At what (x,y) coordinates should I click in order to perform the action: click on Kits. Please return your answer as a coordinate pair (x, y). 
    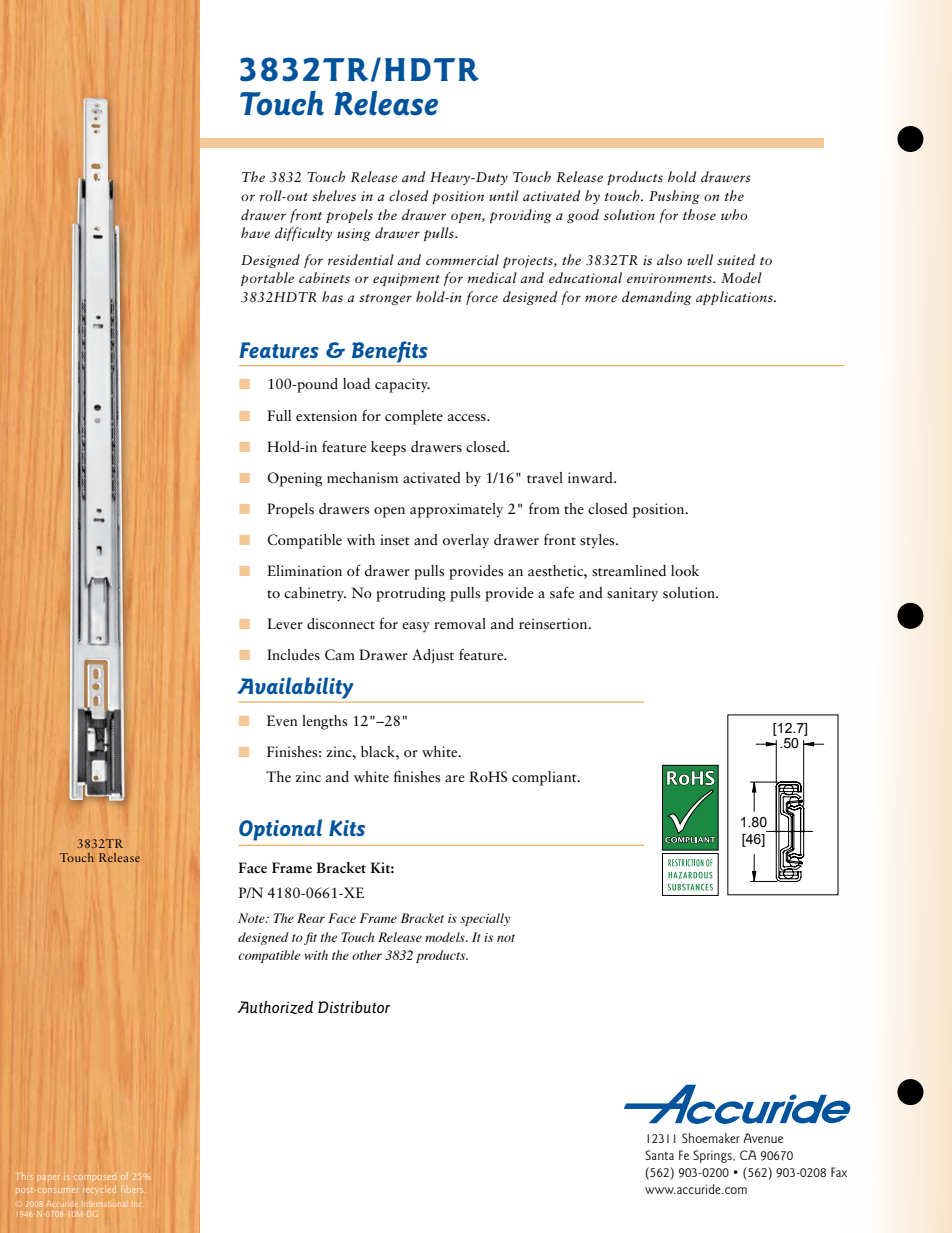
    Looking at the image, I should click on (347, 828).
